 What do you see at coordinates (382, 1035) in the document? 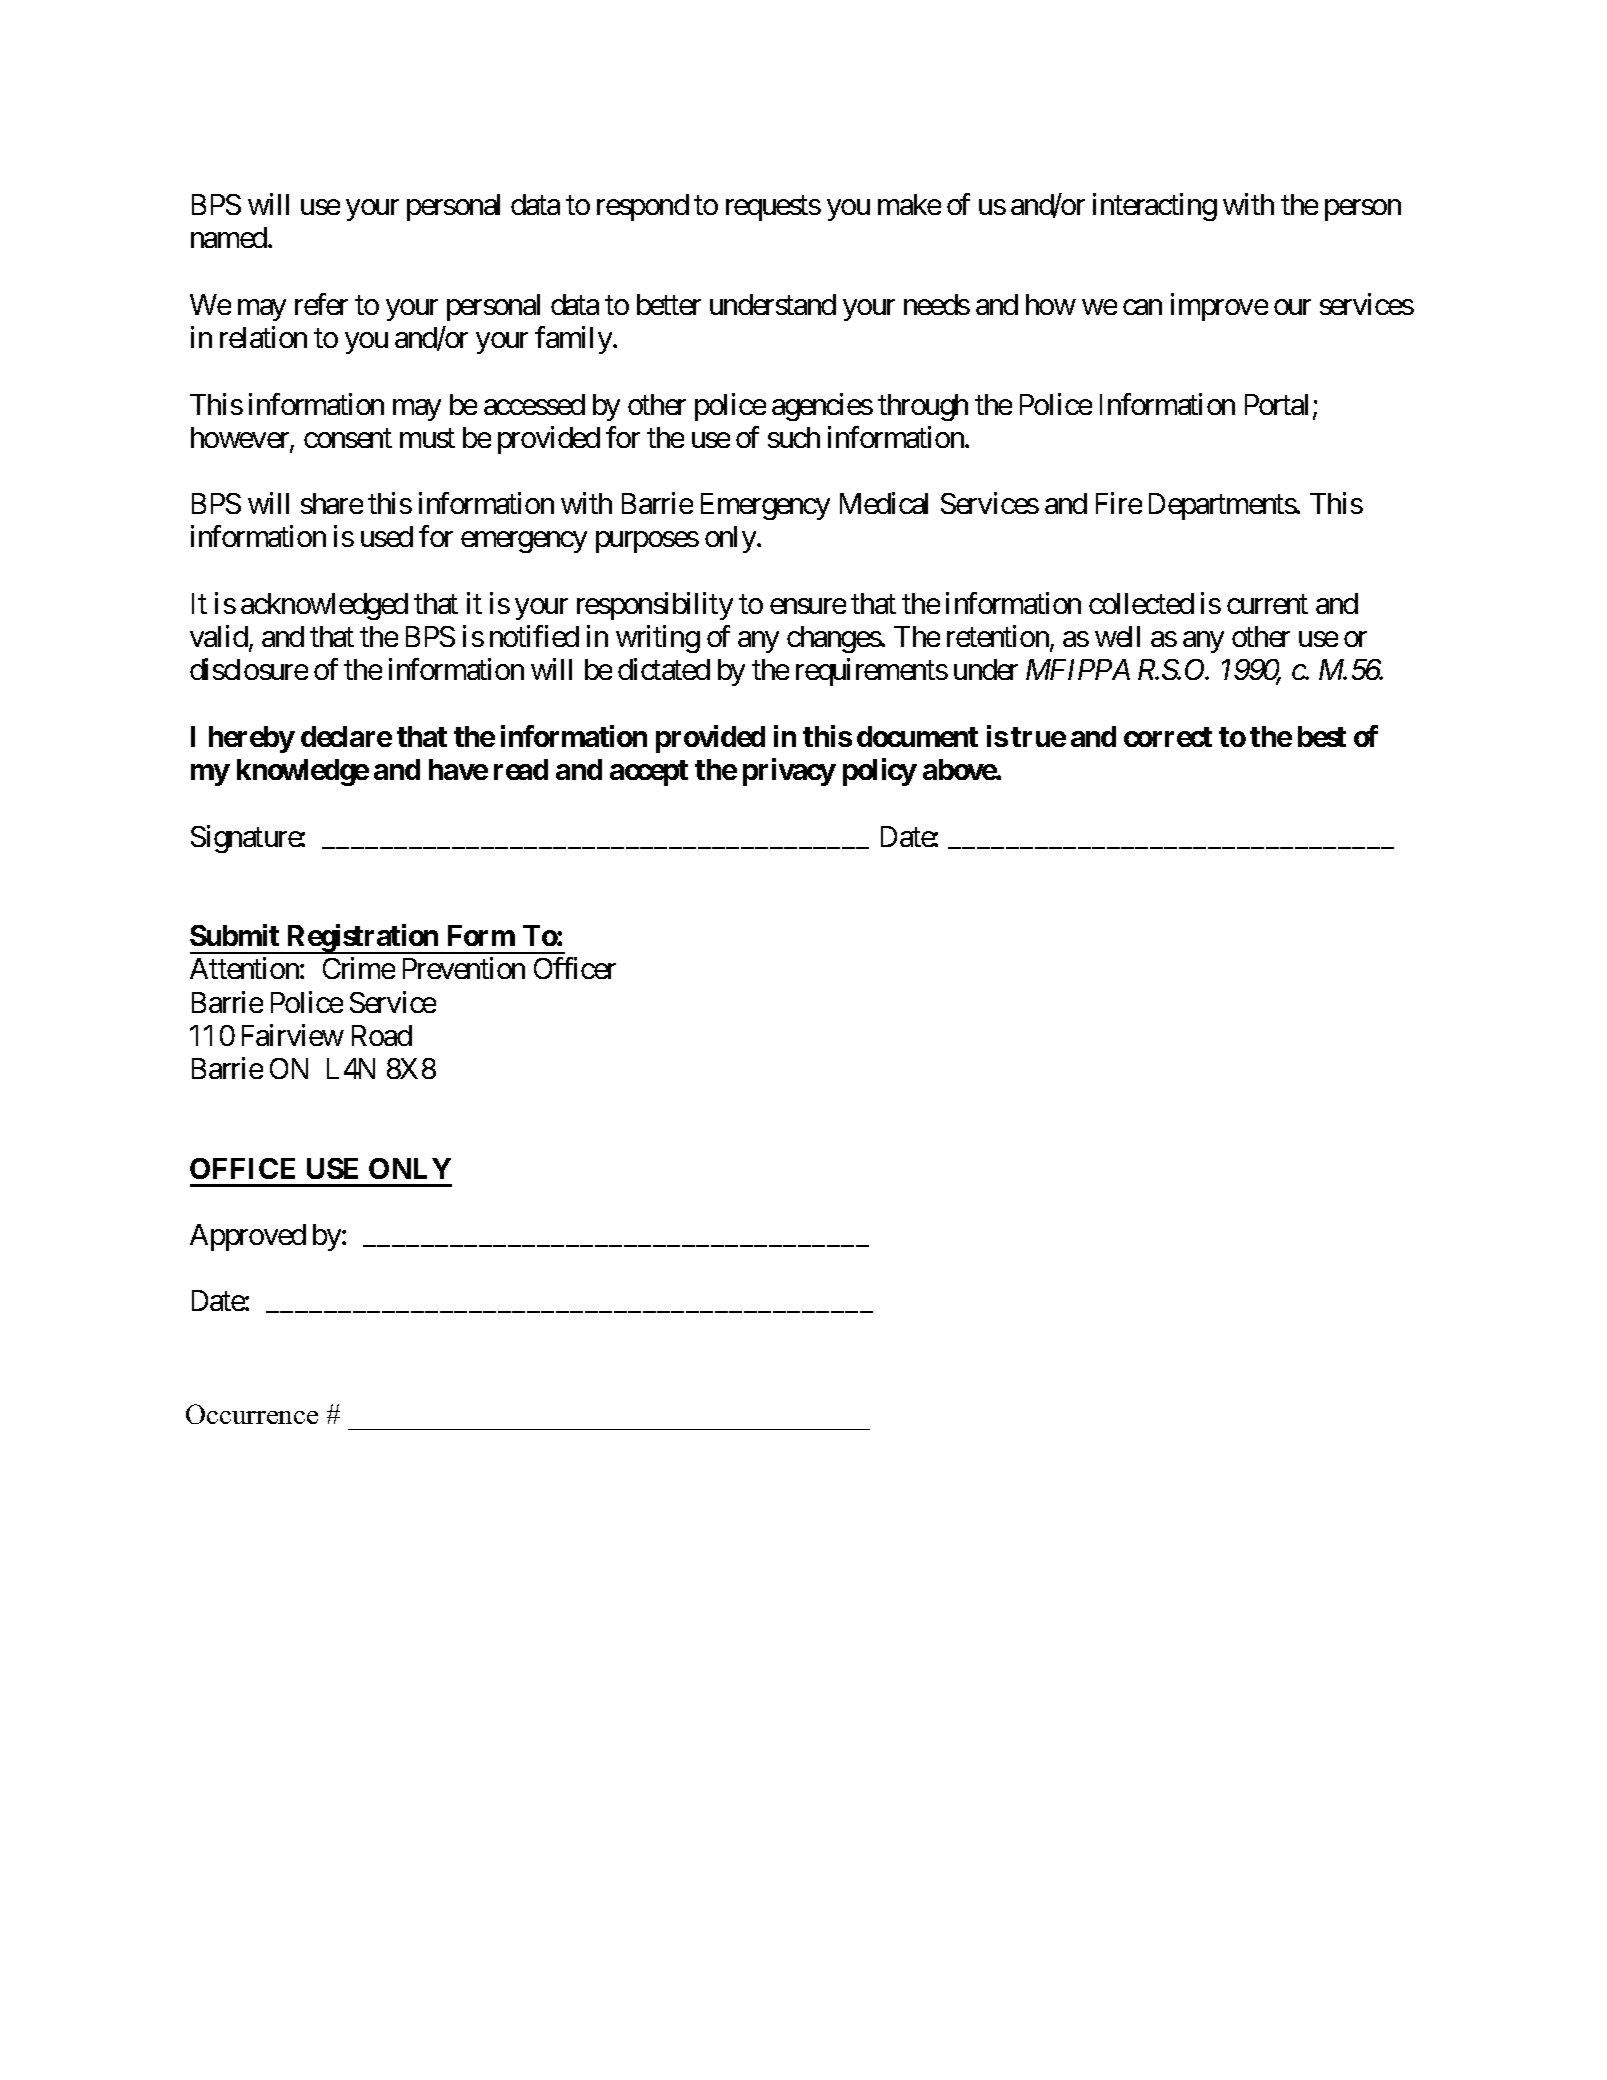
I see `Road` at bounding box center [382, 1035].
